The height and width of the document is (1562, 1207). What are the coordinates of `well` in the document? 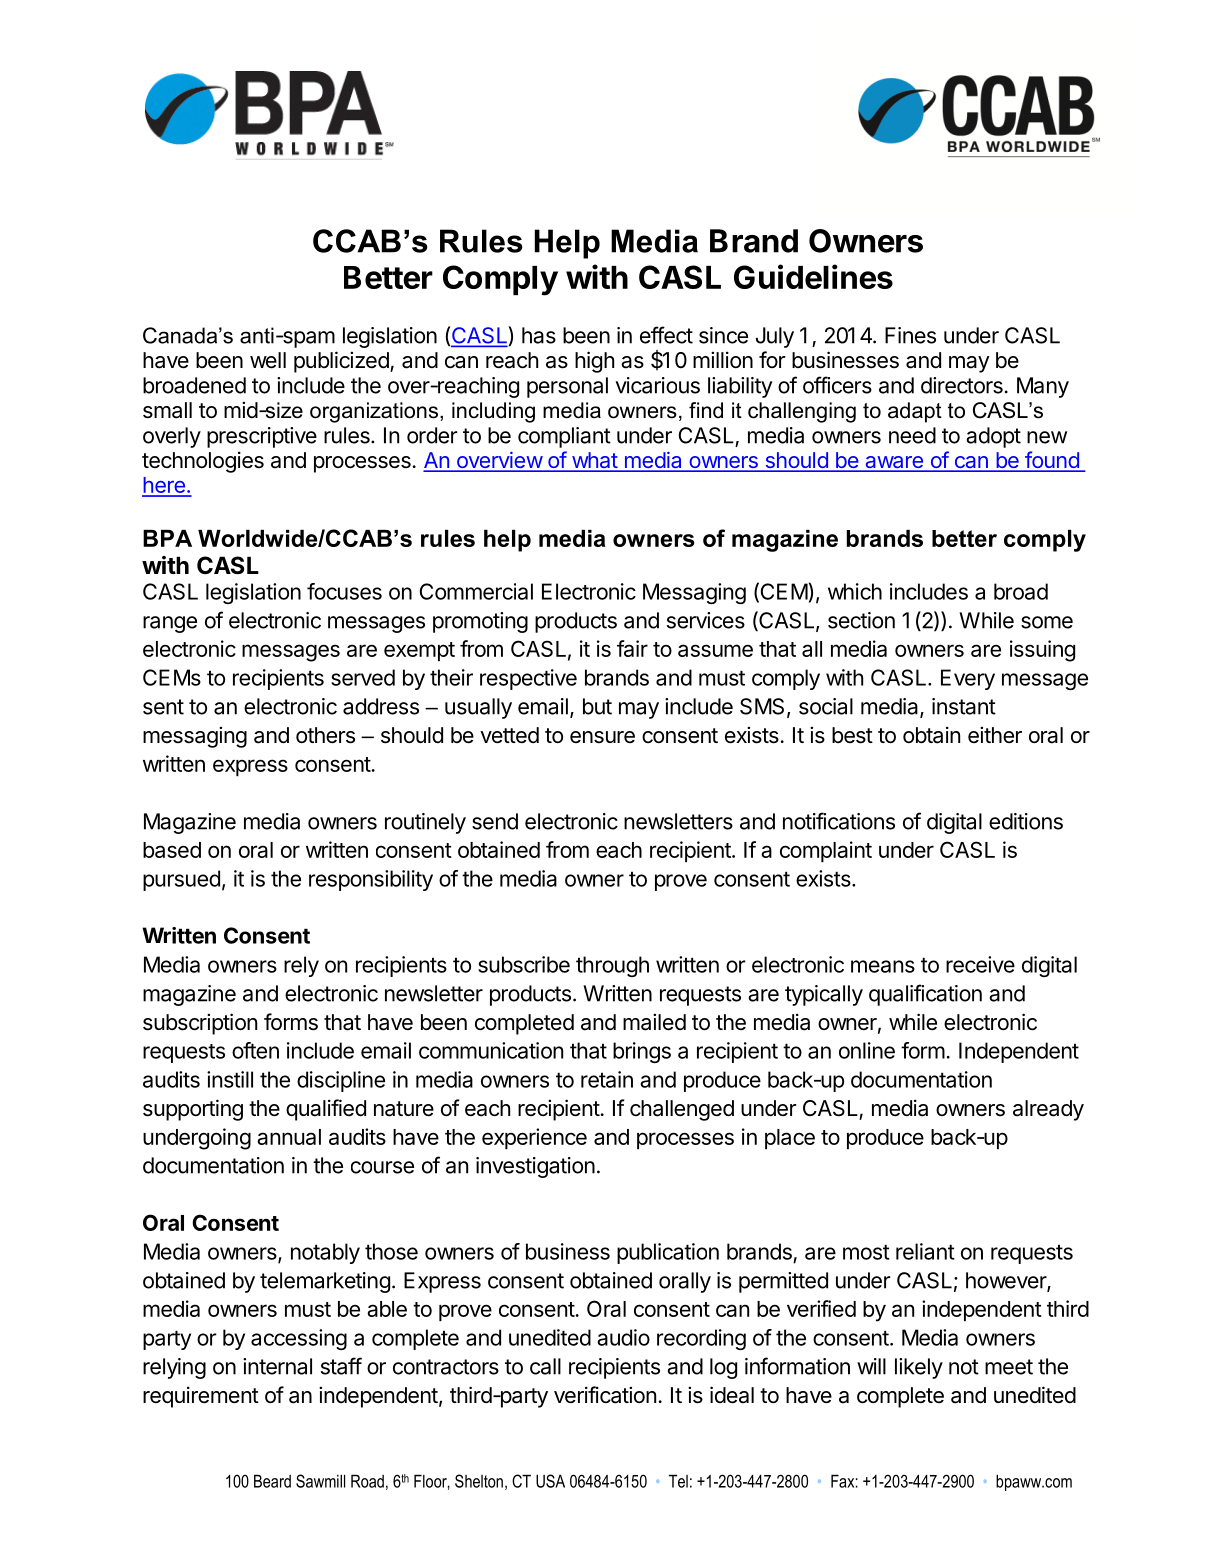 It's located at (268, 360).
